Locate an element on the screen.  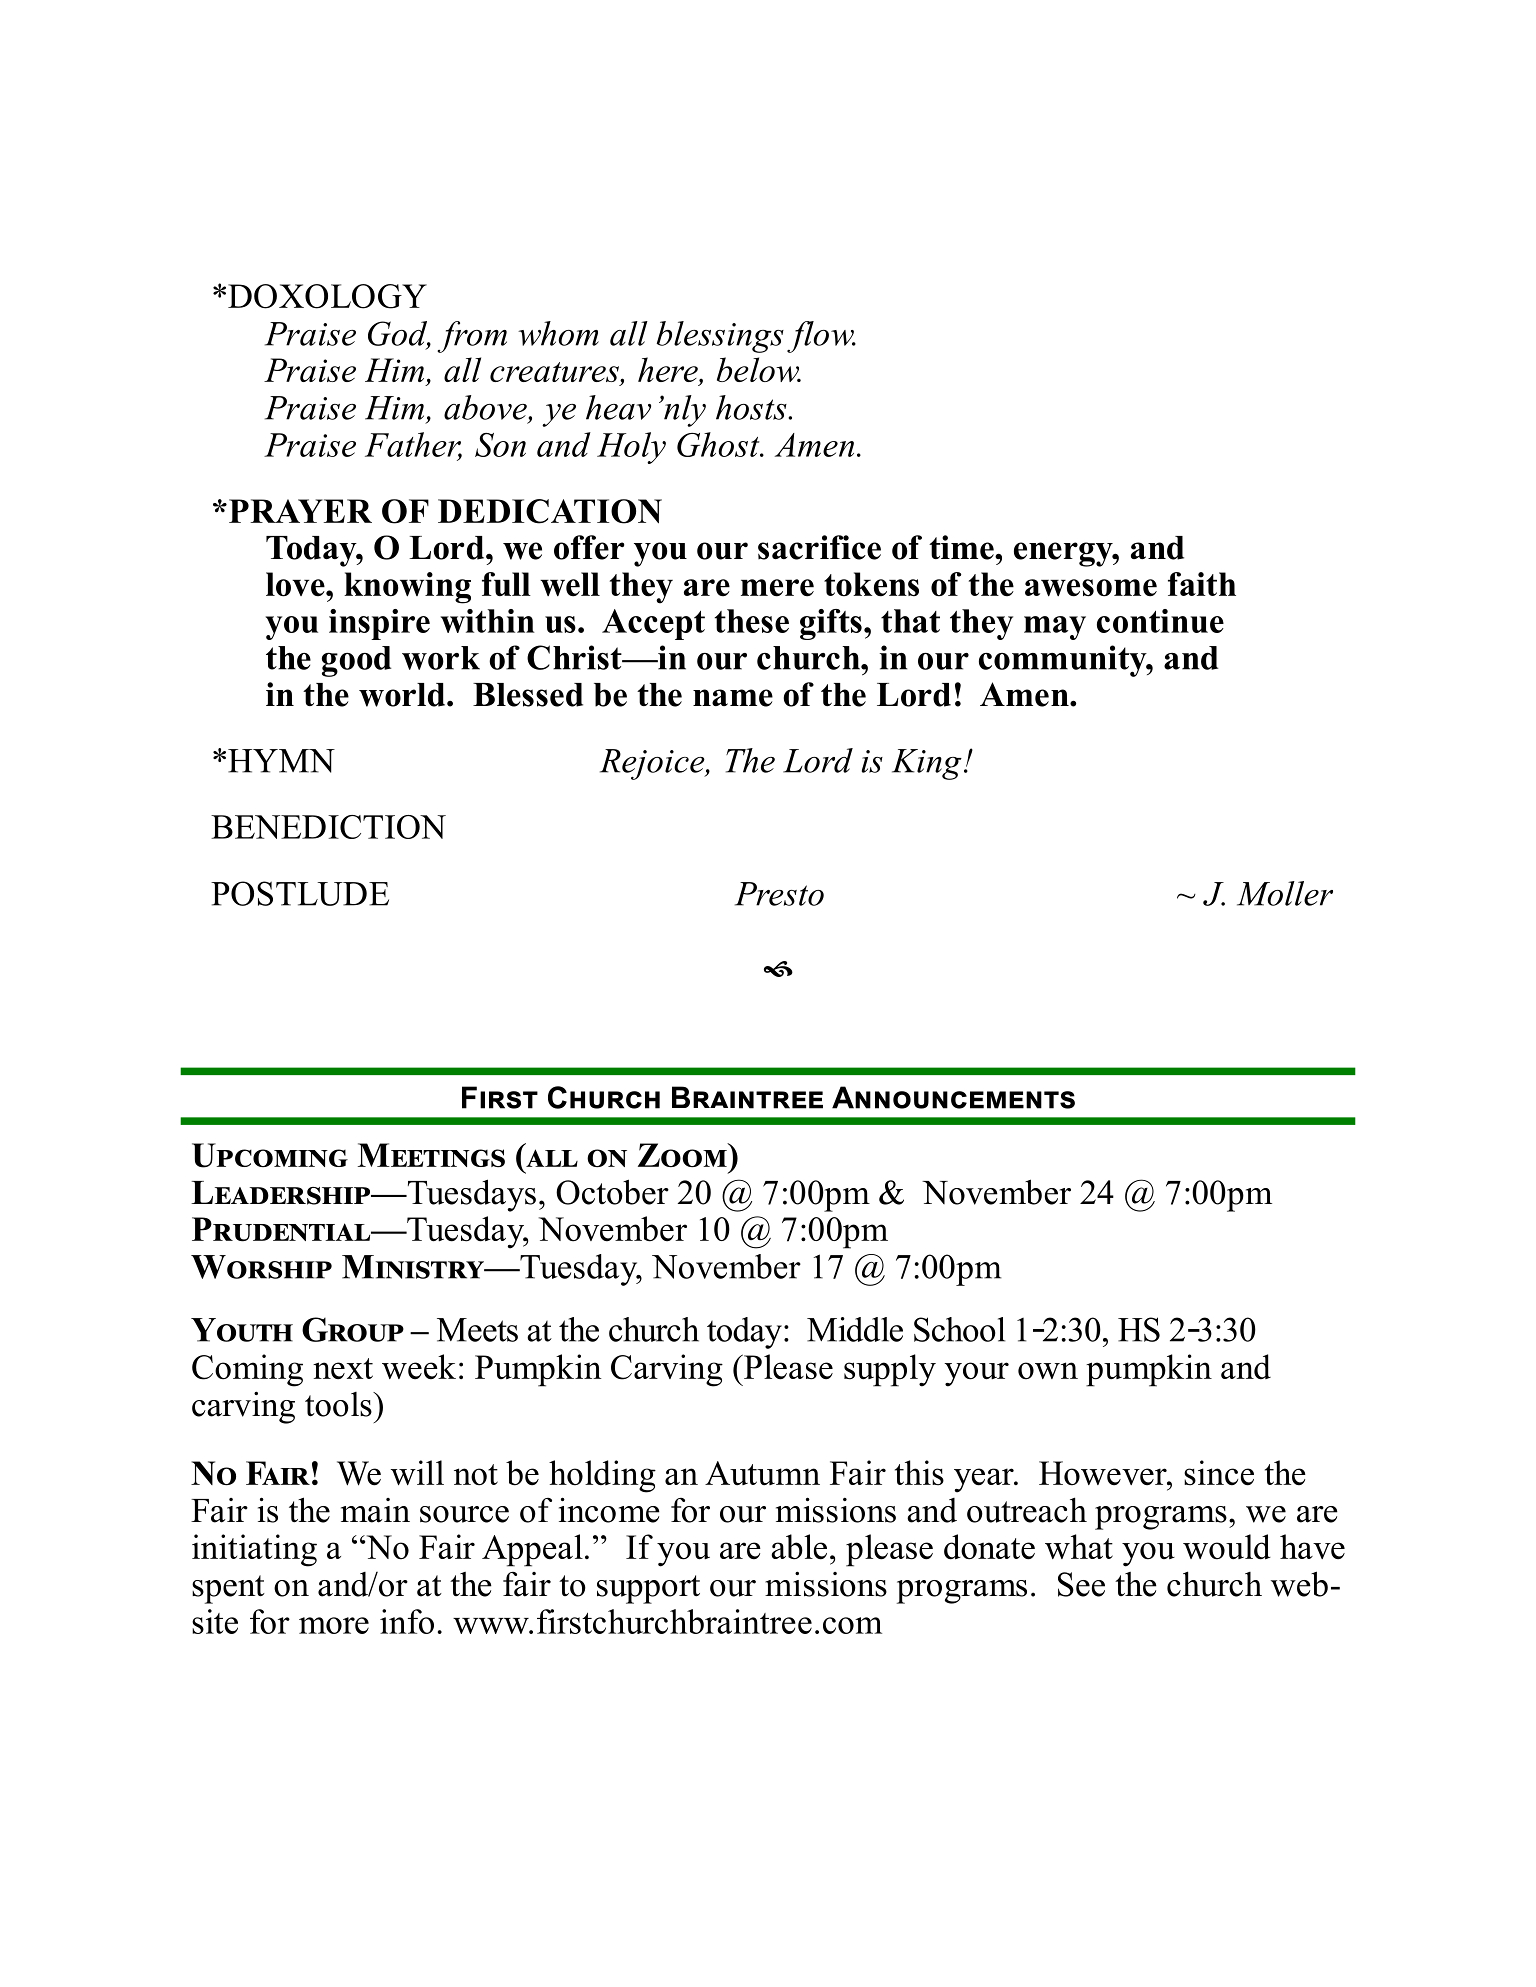
would is located at coordinates (1227, 1547).
